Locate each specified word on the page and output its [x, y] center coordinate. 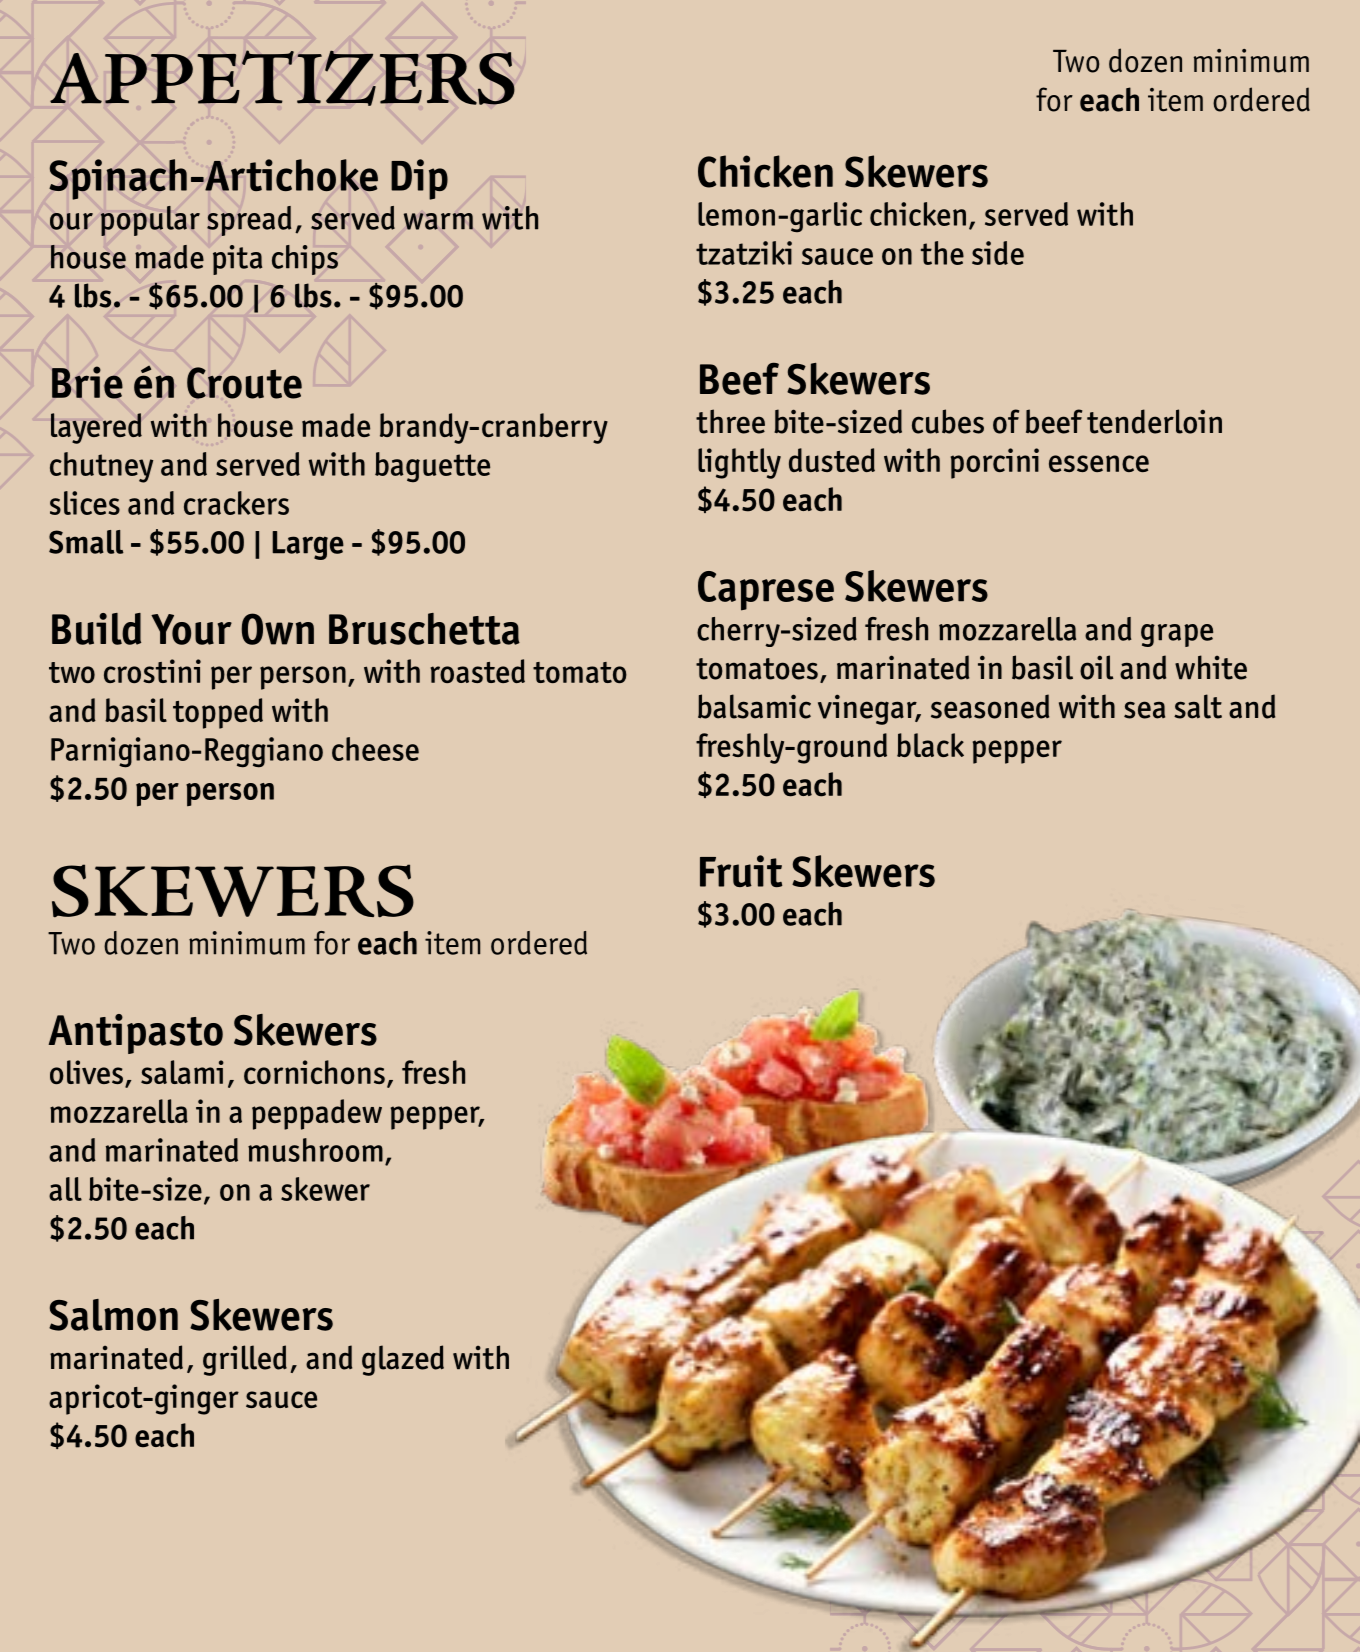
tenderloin [1154, 421]
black [930, 745]
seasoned [990, 706]
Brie [87, 382]
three [730, 421]
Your [191, 629]
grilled [245, 1360]
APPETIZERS [282, 78]
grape [1177, 635]
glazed [403, 1360]
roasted [477, 671]
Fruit [741, 871]
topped [218, 713]
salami [182, 1072]
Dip [419, 179]
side [998, 253]
